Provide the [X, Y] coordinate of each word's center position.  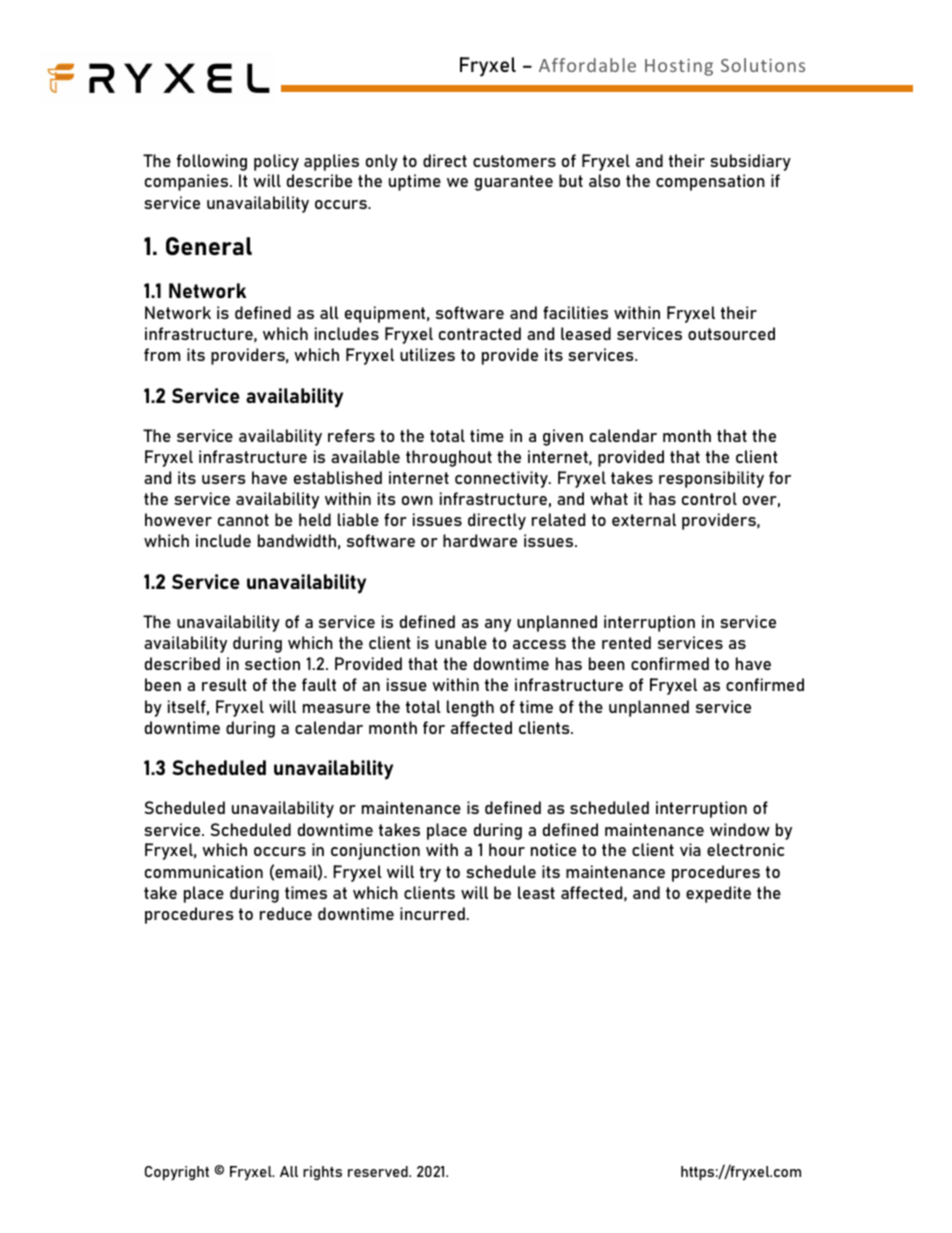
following [212, 162]
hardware [480, 540]
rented [626, 642]
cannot [243, 520]
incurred [432, 913]
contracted [480, 333]
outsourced [731, 333]
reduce [286, 913]
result [224, 684]
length [470, 708]
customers [514, 161]
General [209, 246]
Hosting [679, 67]
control [709, 498]
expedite [718, 894]
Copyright [177, 1173]
